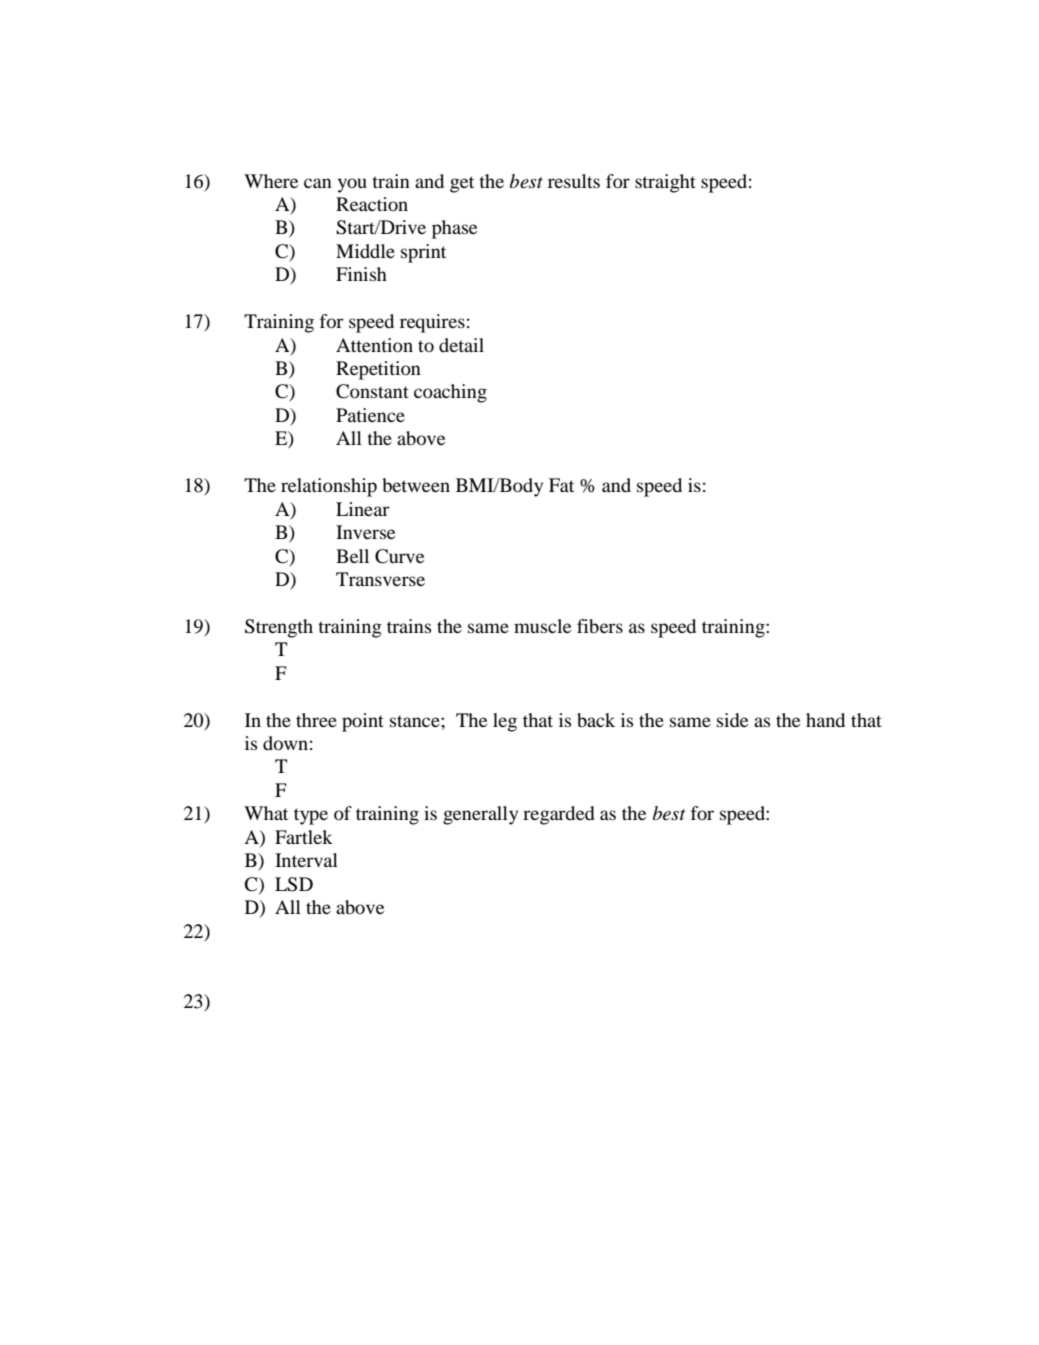 The image size is (1039, 1345). What do you see at coordinates (600, 626) in the page?
I see `fibers` at bounding box center [600, 626].
